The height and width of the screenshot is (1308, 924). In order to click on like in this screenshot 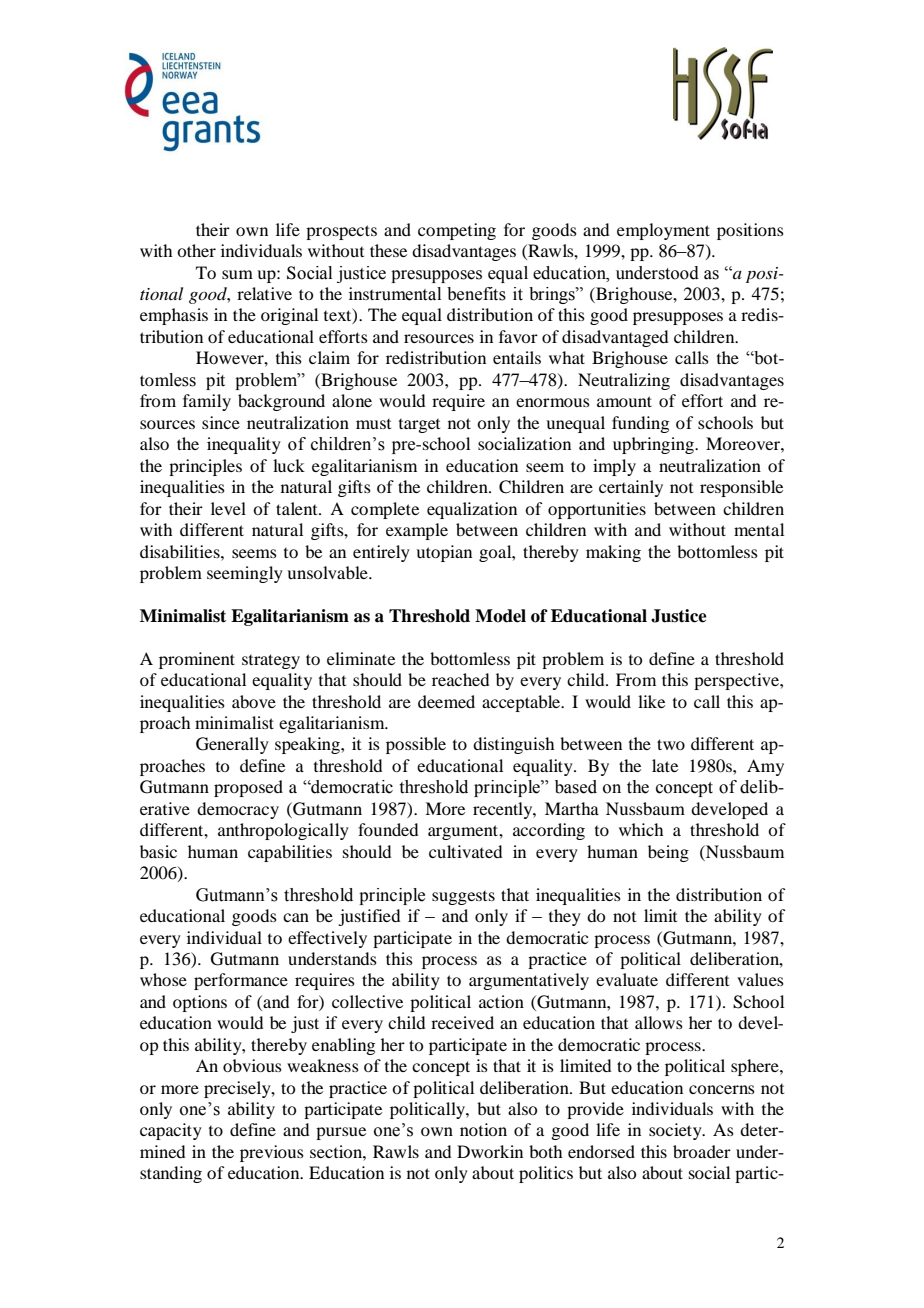, I will do `click(651, 701)`.
